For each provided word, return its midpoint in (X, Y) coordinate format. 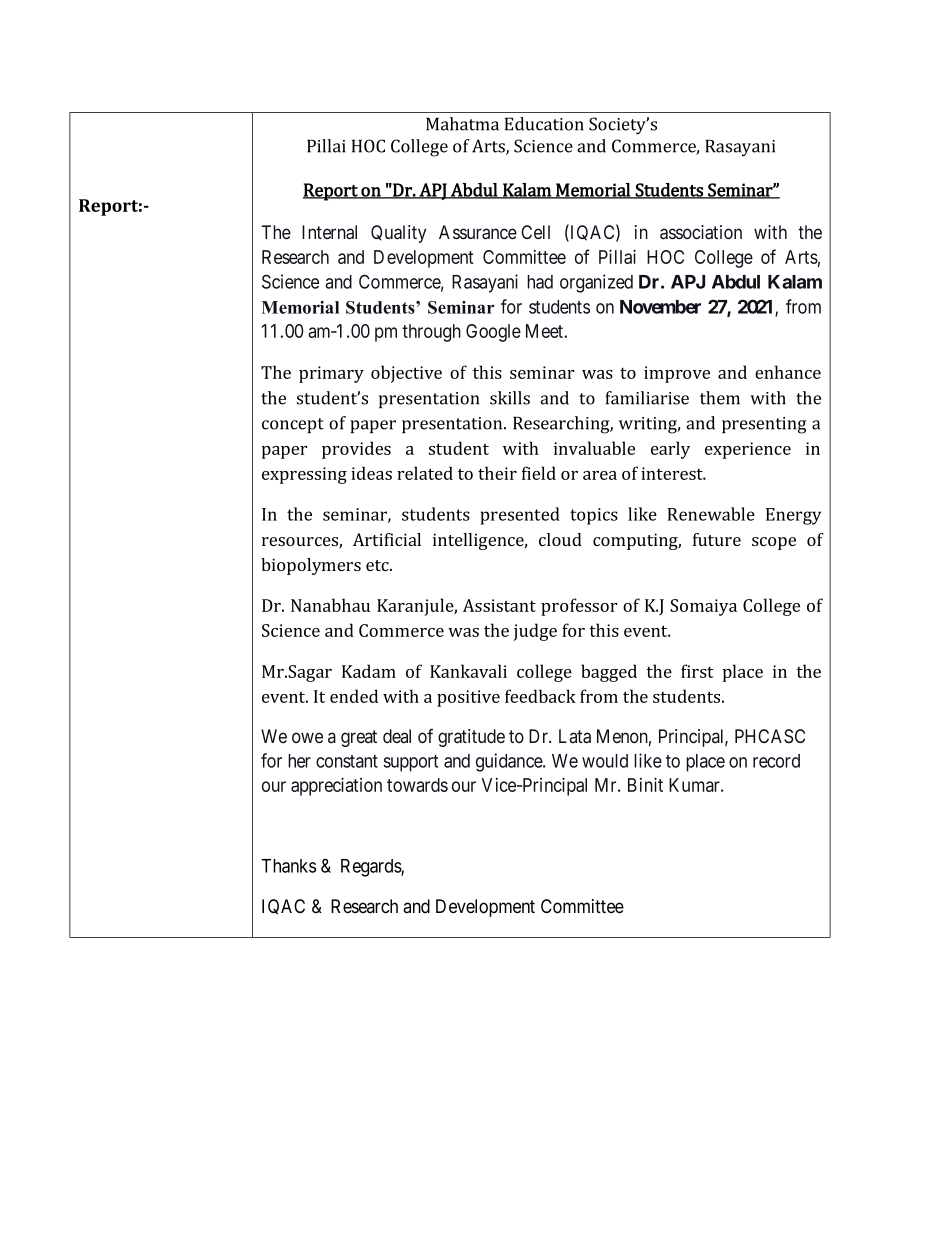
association (701, 232)
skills (510, 398)
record (776, 761)
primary (331, 374)
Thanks (288, 866)
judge (535, 632)
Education (544, 124)
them (720, 398)
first (697, 671)
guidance (510, 762)
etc (378, 565)
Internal (329, 232)
